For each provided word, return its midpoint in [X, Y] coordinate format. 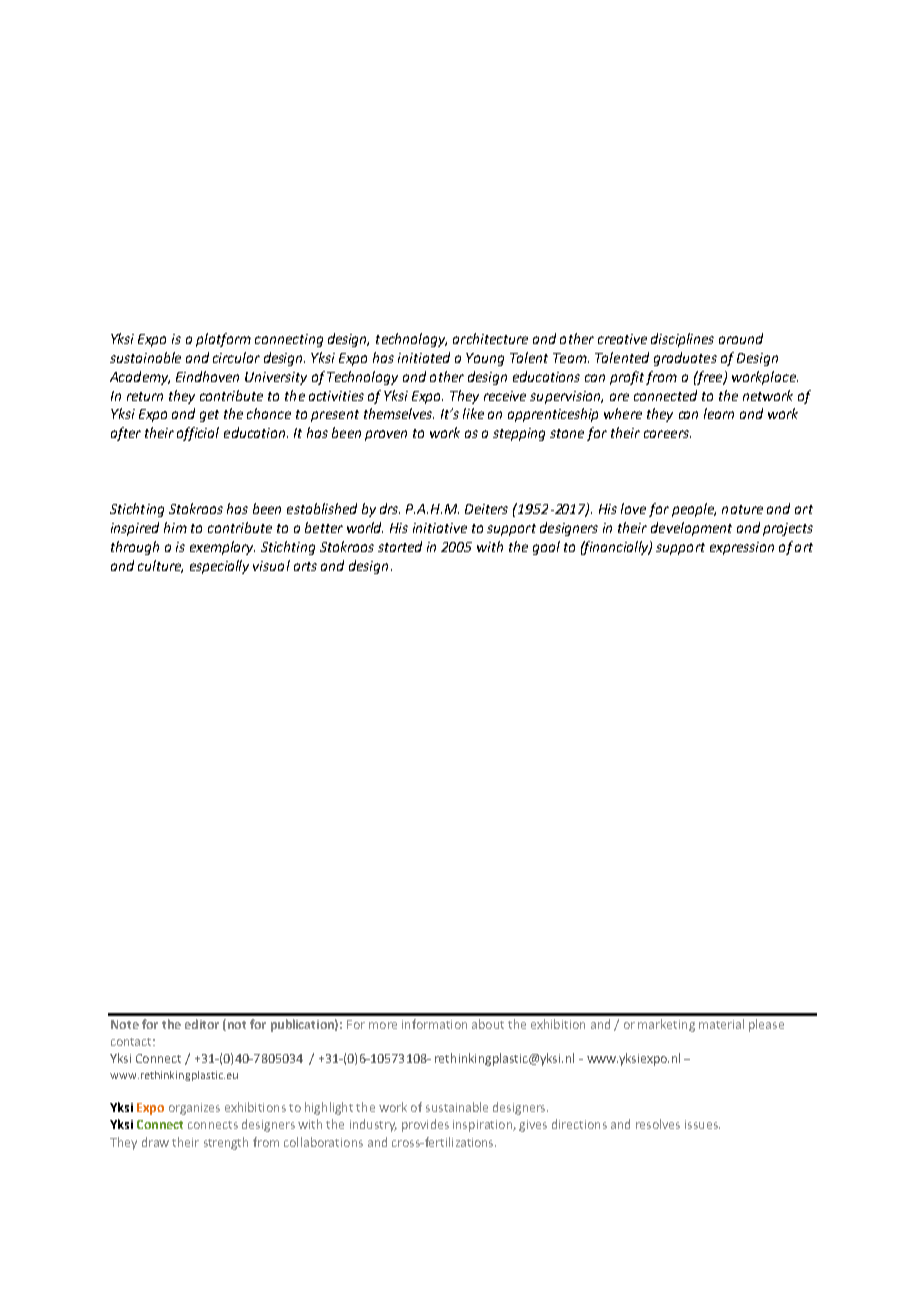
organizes [194, 1109]
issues [702, 1124]
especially [219, 567]
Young [485, 359]
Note [125, 1024]
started [400, 546]
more [383, 1025]
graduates [685, 359]
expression [742, 548]
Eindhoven [207, 376]
